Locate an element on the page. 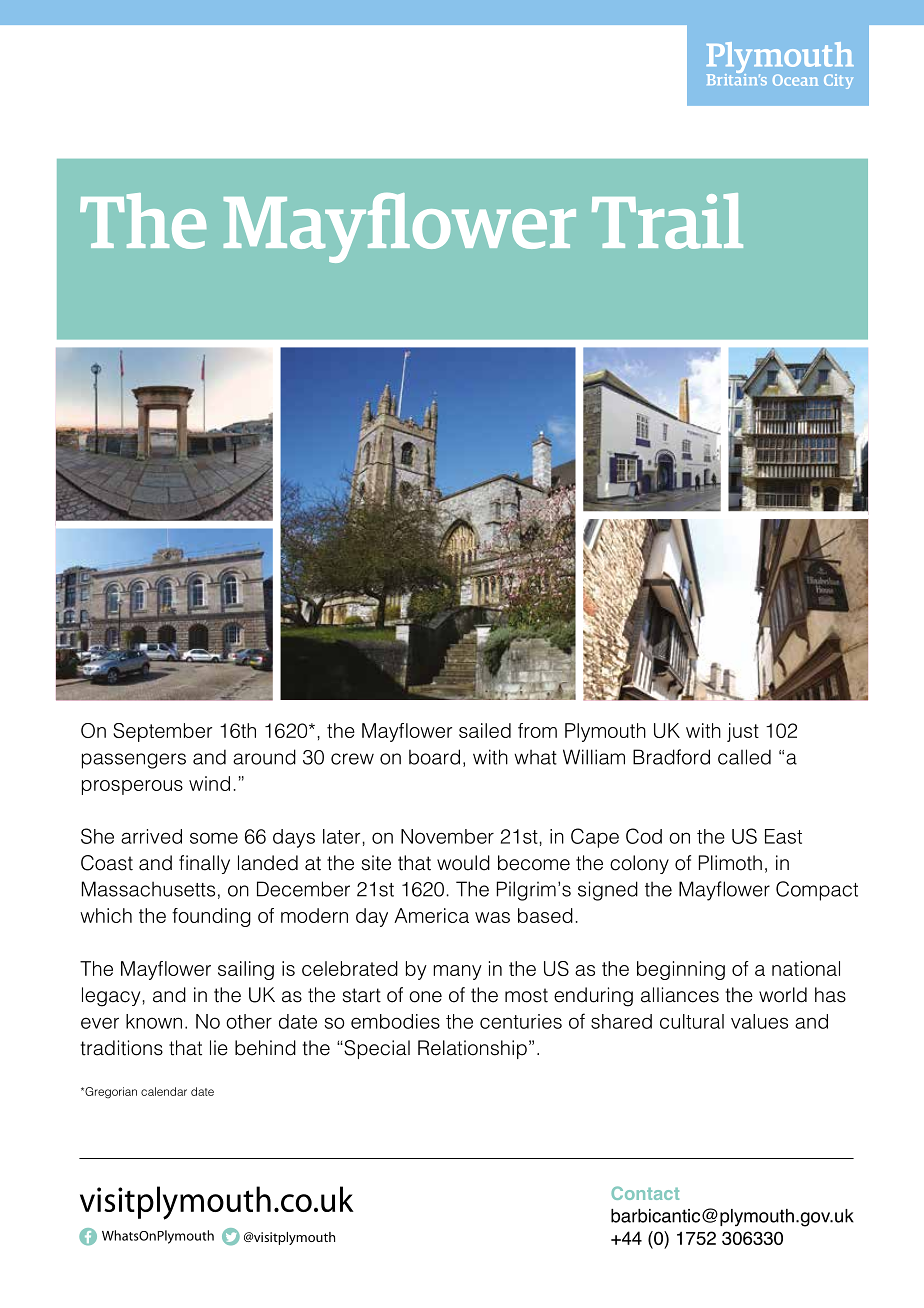 The width and height of the image is (924, 1308). Trail is located at coordinates (667, 221).
